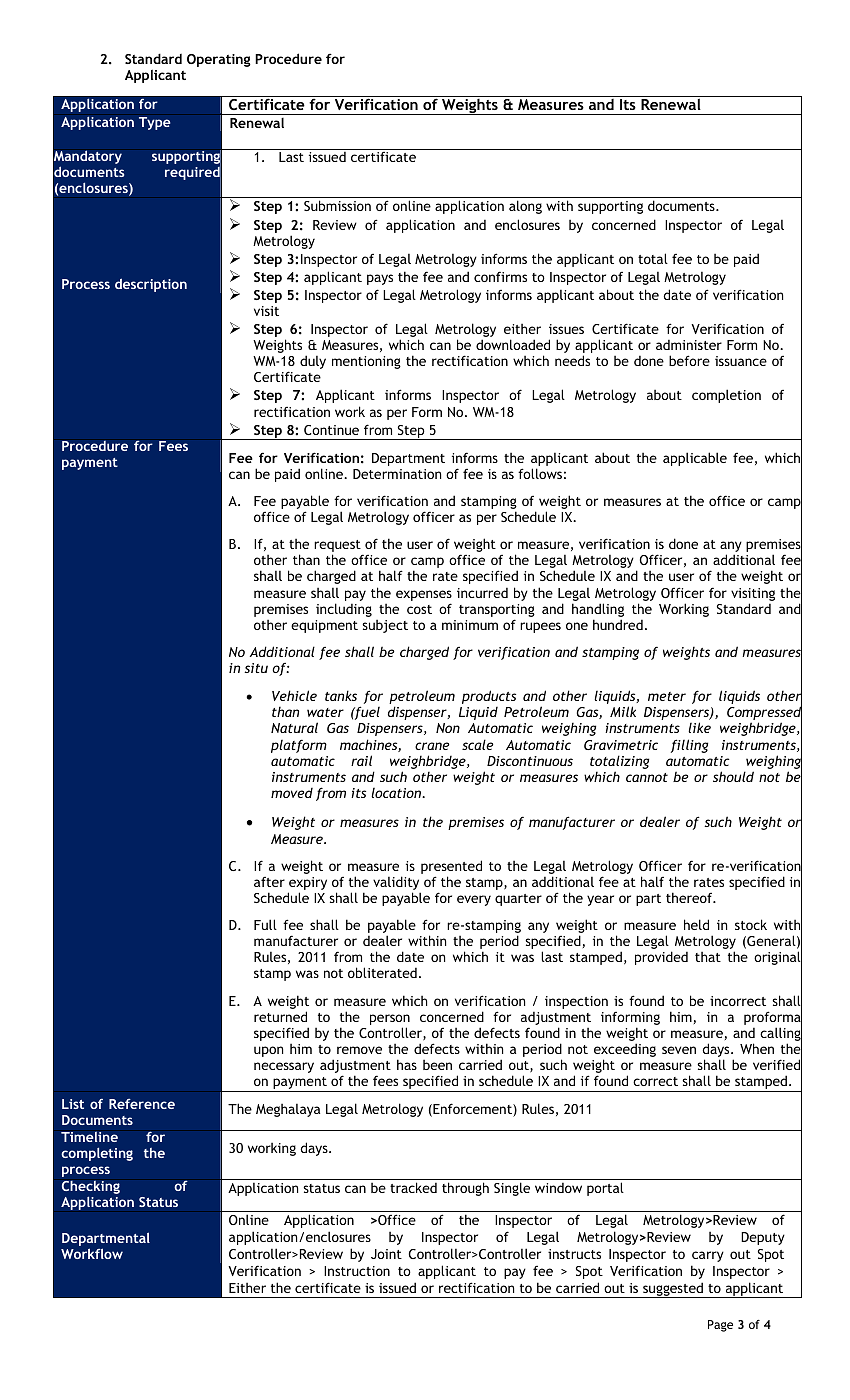  I want to click on after, so click(269, 882).
